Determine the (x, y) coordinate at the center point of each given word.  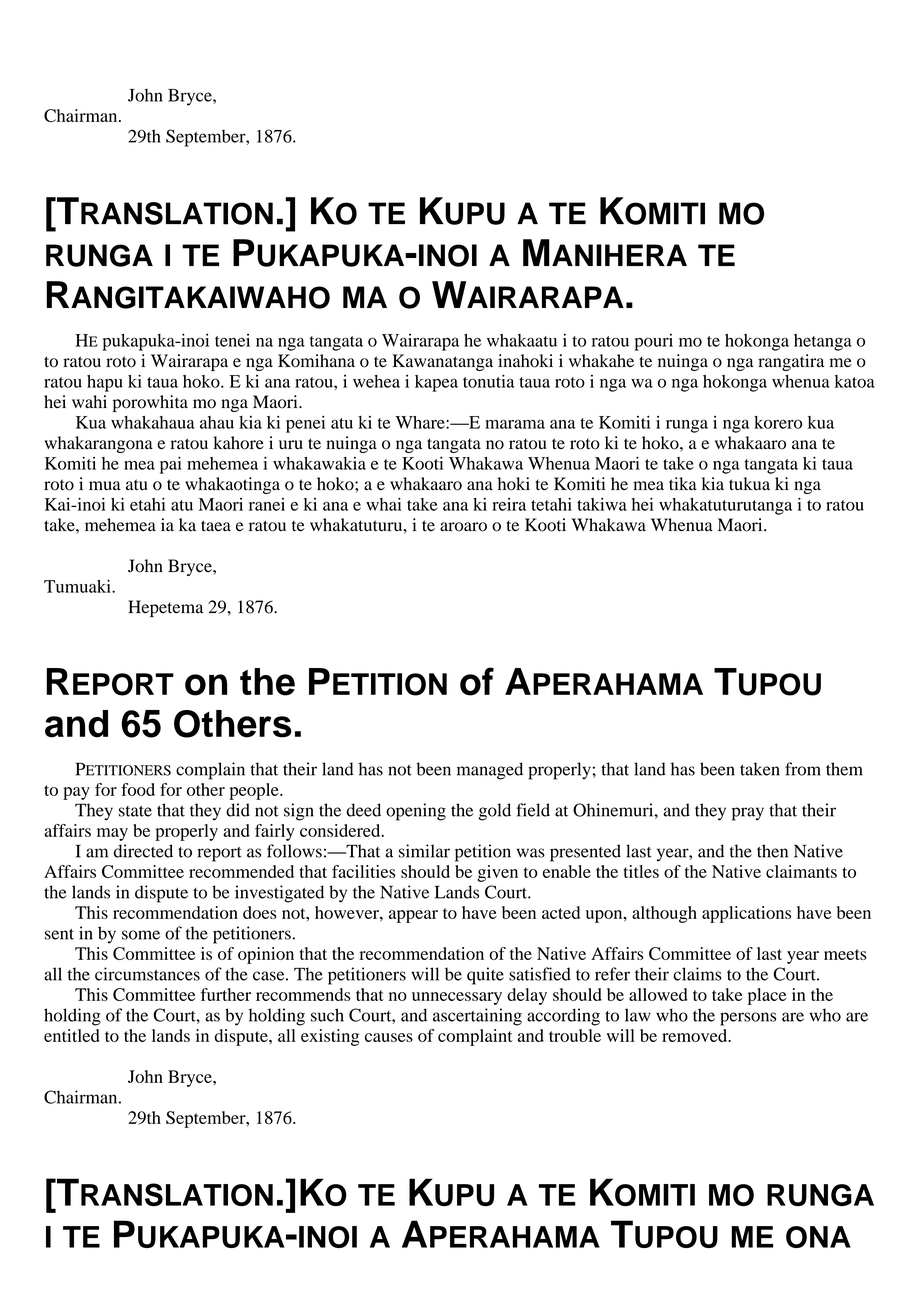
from (803, 769)
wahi (89, 401)
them (844, 769)
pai (171, 465)
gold (495, 812)
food (138, 789)
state (135, 811)
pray (748, 814)
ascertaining (477, 1017)
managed (490, 771)
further (226, 994)
